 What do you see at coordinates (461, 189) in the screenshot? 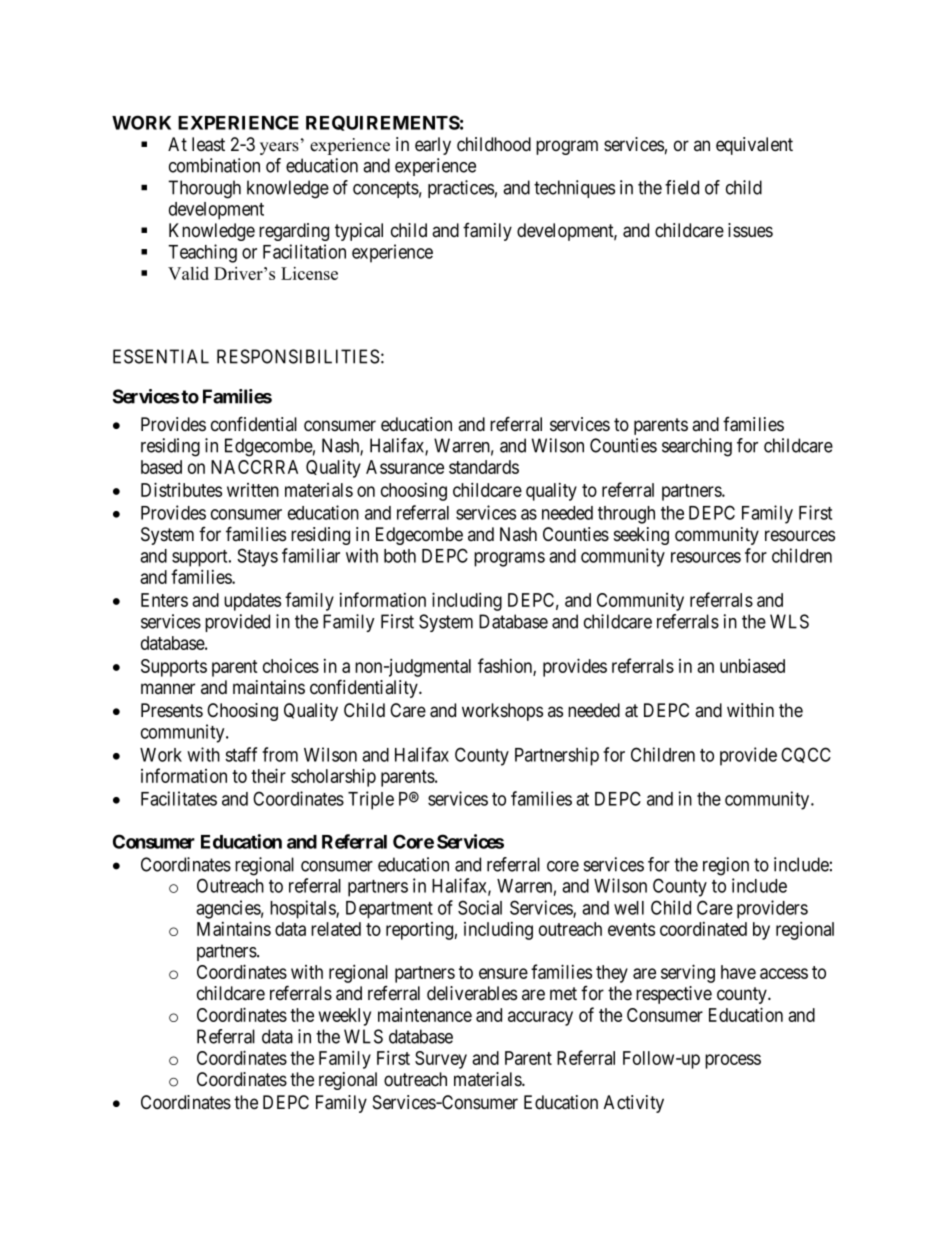
I see `practices` at bounding box center [461, 189].
